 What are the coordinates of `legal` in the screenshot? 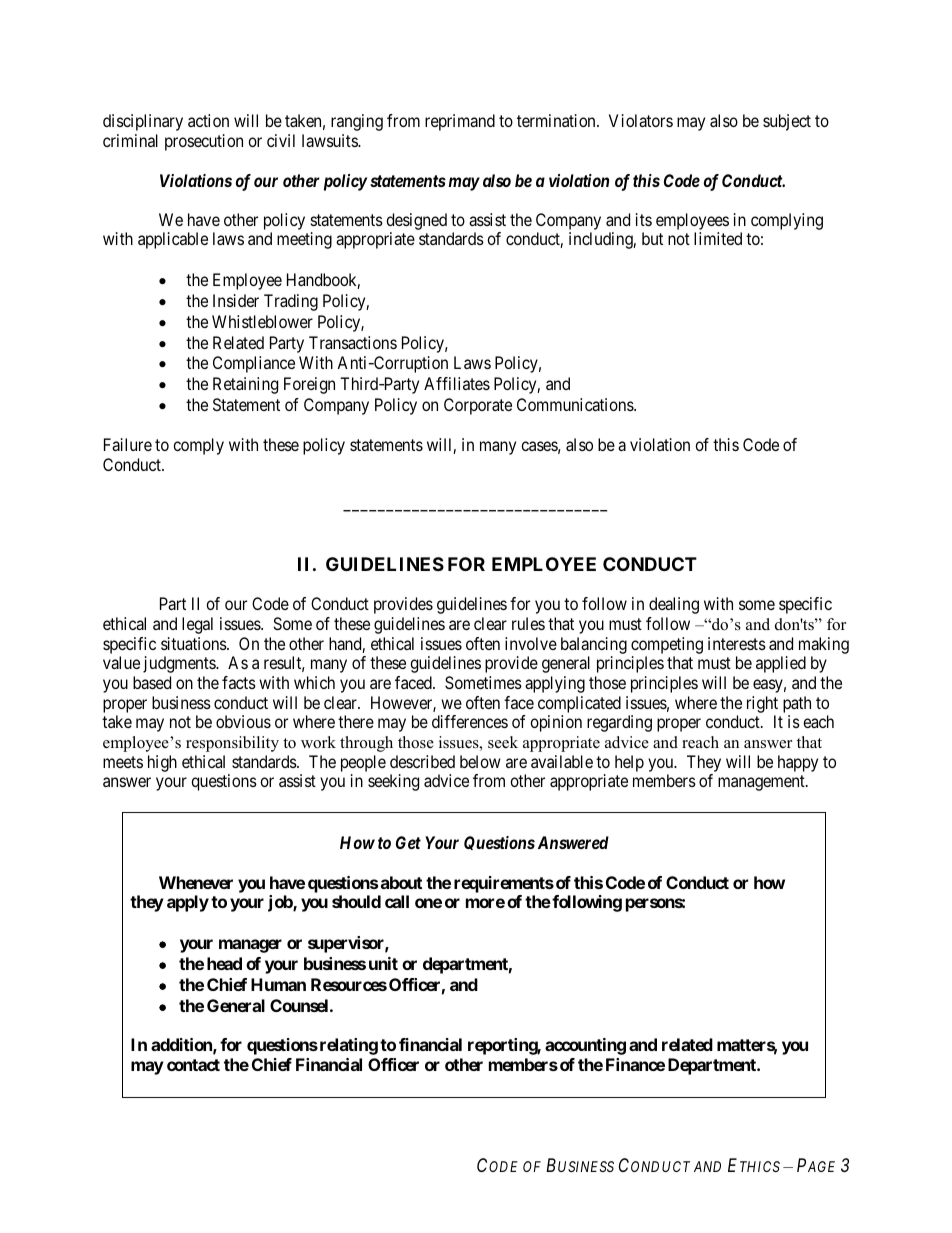 It's located at (197, 625).
